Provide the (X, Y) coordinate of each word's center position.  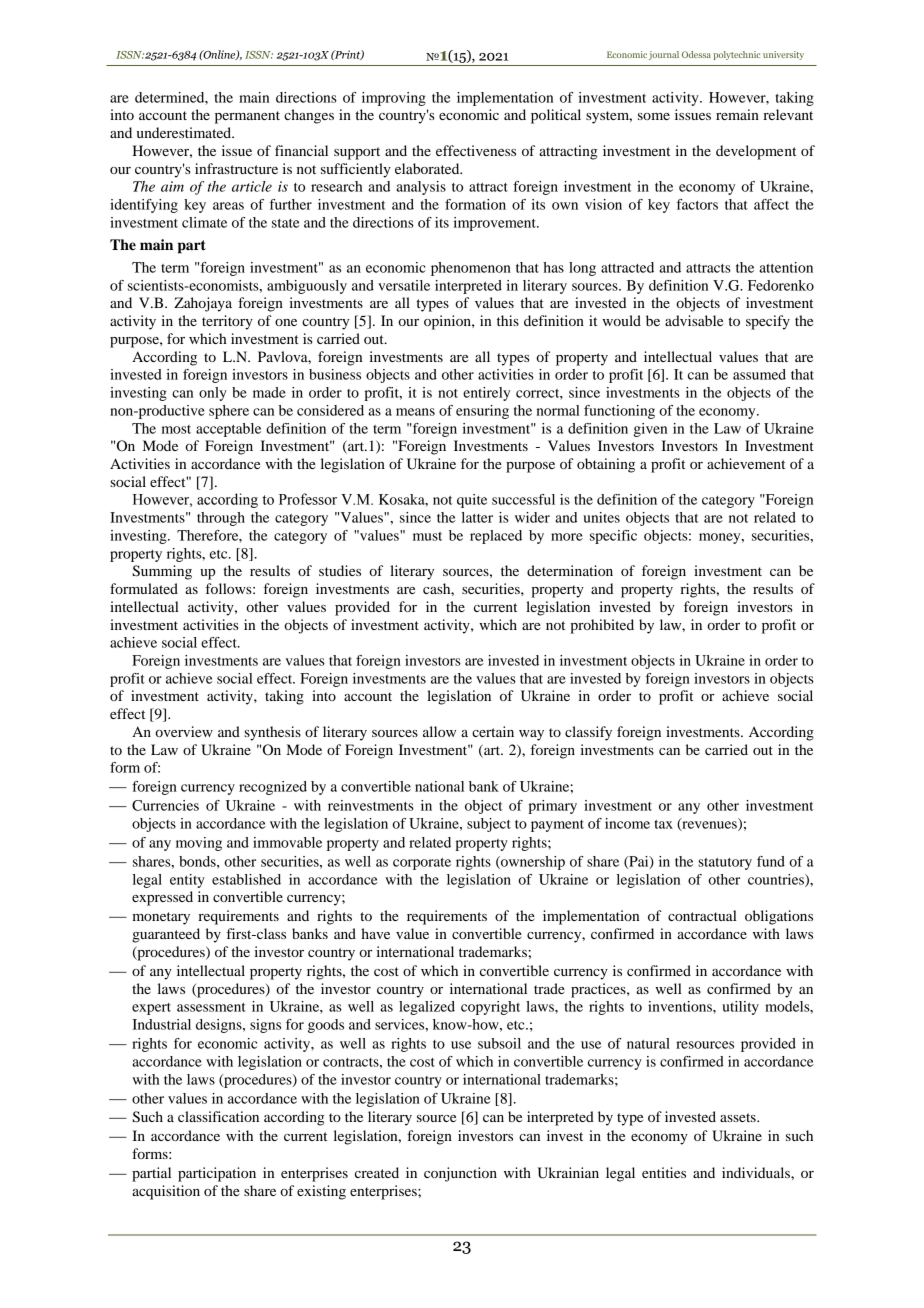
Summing (162, 572)
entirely (486, 394)
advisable (694, 320)
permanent (247, 117)
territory (227, 322)
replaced (496, 537)
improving (394, 99)
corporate (422, 864)
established (246, 879)
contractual (702, 915)
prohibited (602, 626)
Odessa (696, 54)
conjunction (460, 1174)
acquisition (166, 1192)
